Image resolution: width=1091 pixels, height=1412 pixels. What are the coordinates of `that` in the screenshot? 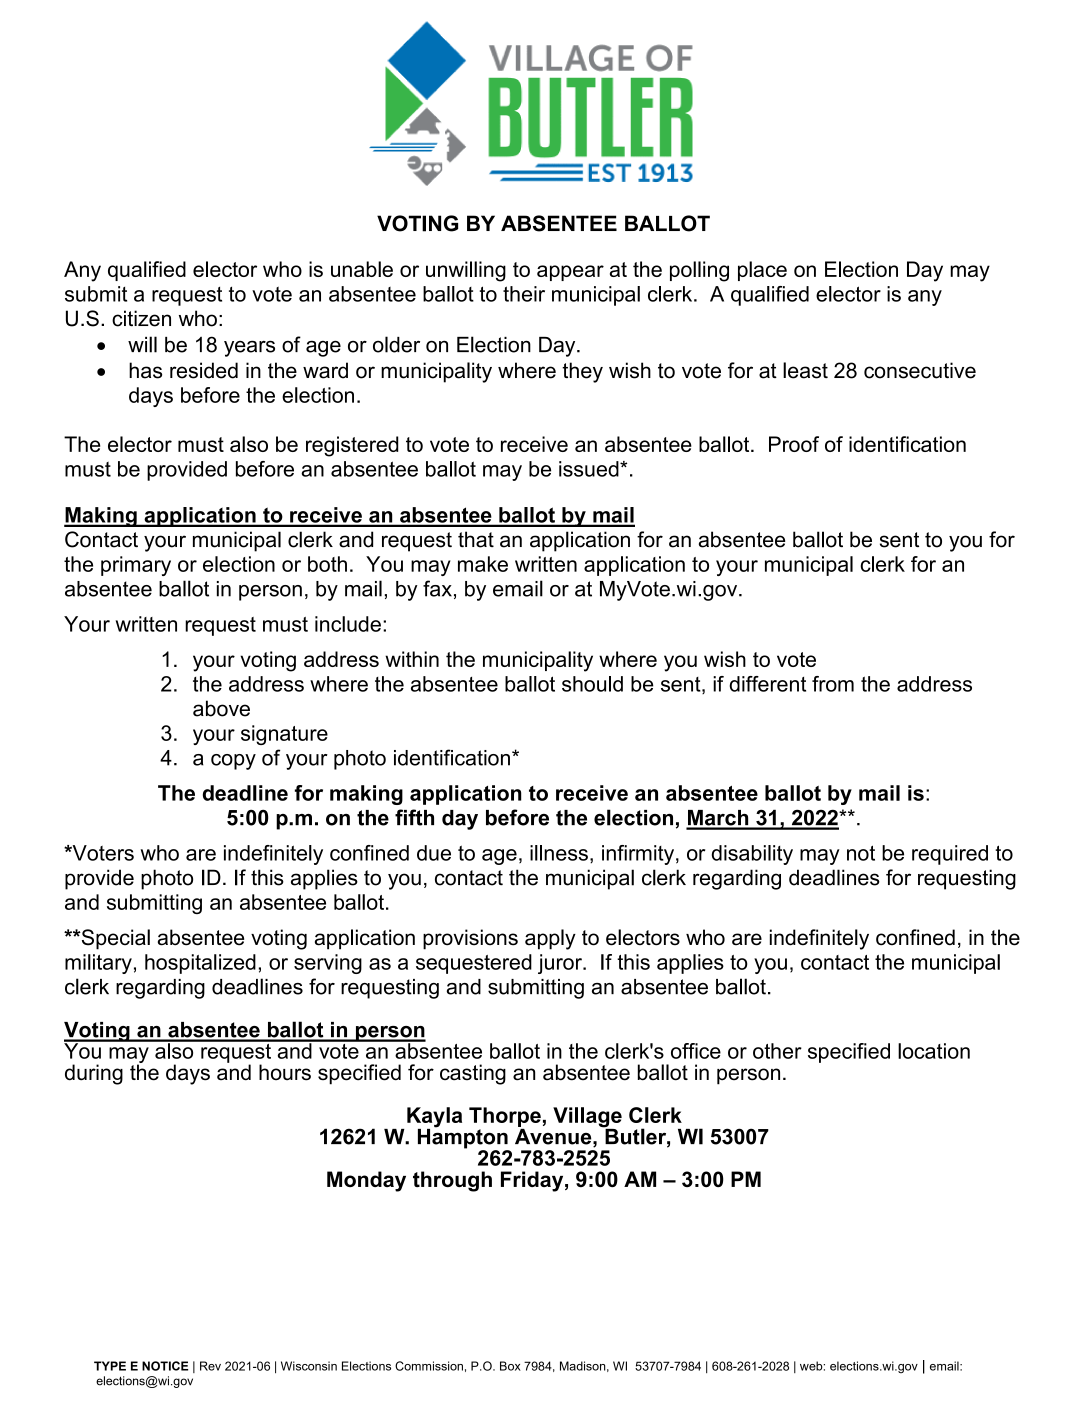 It's located at (476, 539).
